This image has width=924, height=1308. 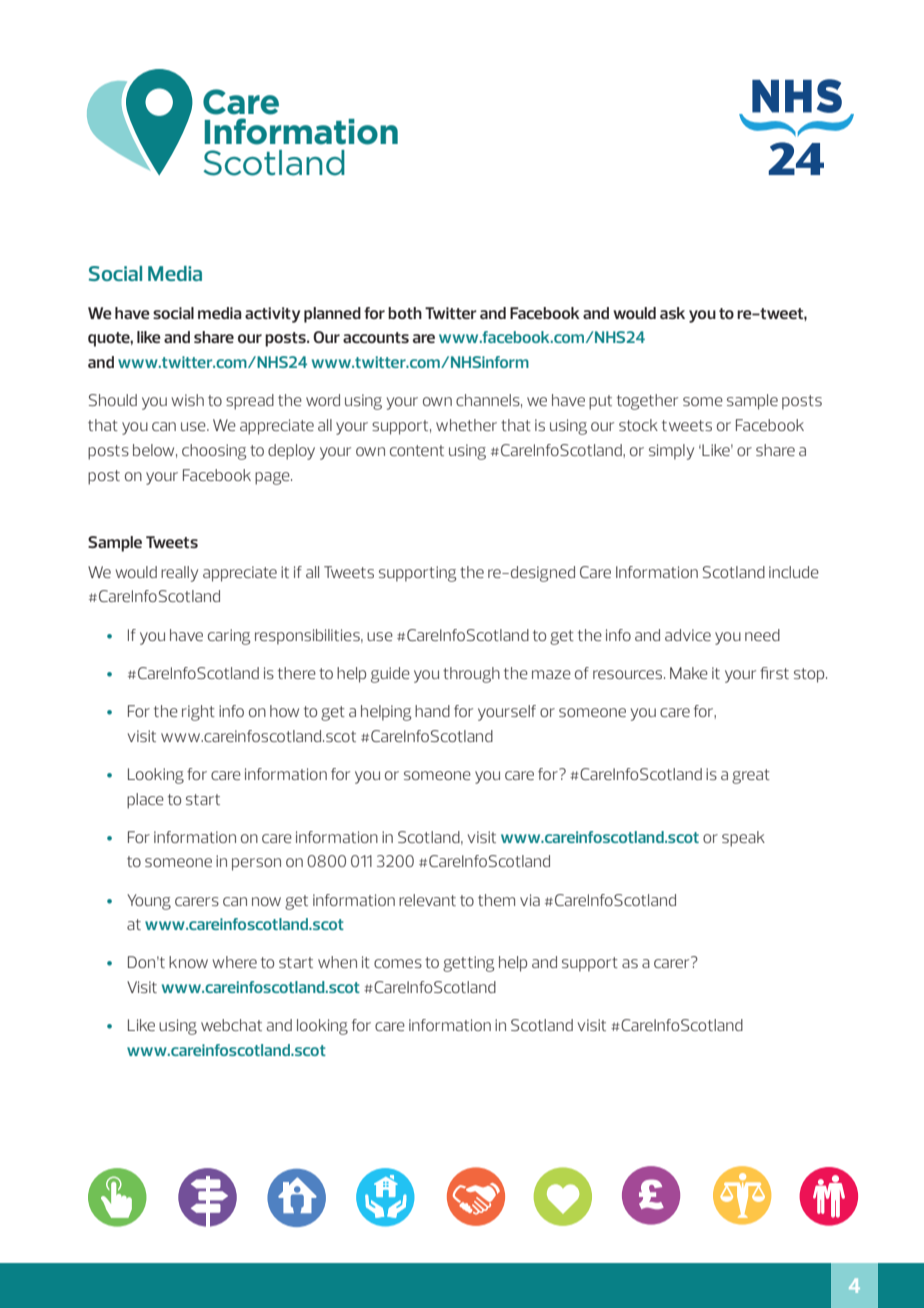 What do you see at coordinates (229, 637) in the image?
I see `caring` at bounding box center [229, 637].
